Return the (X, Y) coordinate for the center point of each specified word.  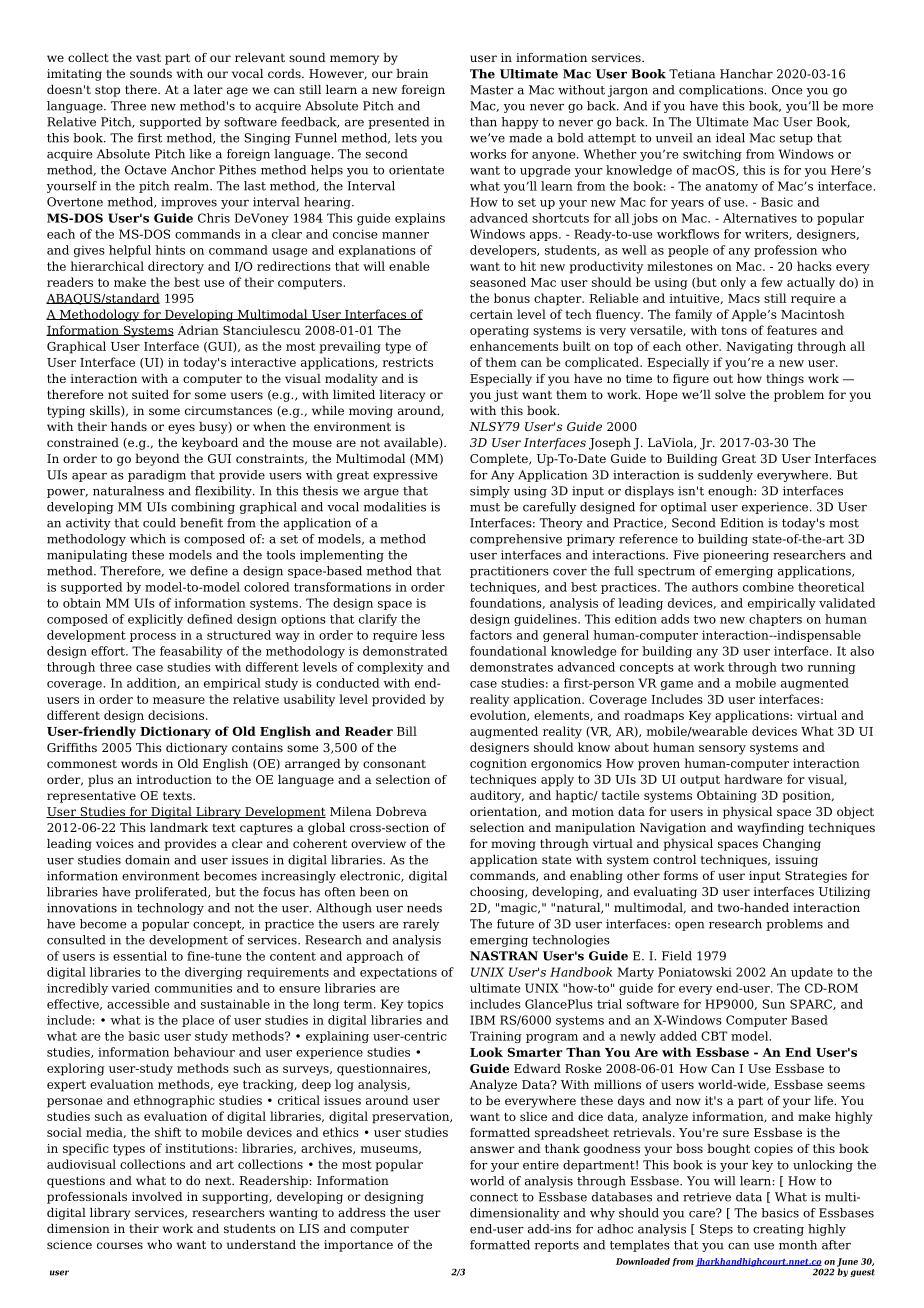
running (832, 668)
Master (492, 90)
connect (494, 1197)
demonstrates (511, 667)
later (208, 89)
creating (778, 1230)
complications (722, 91)
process (153, 637)
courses (120, 1245)
